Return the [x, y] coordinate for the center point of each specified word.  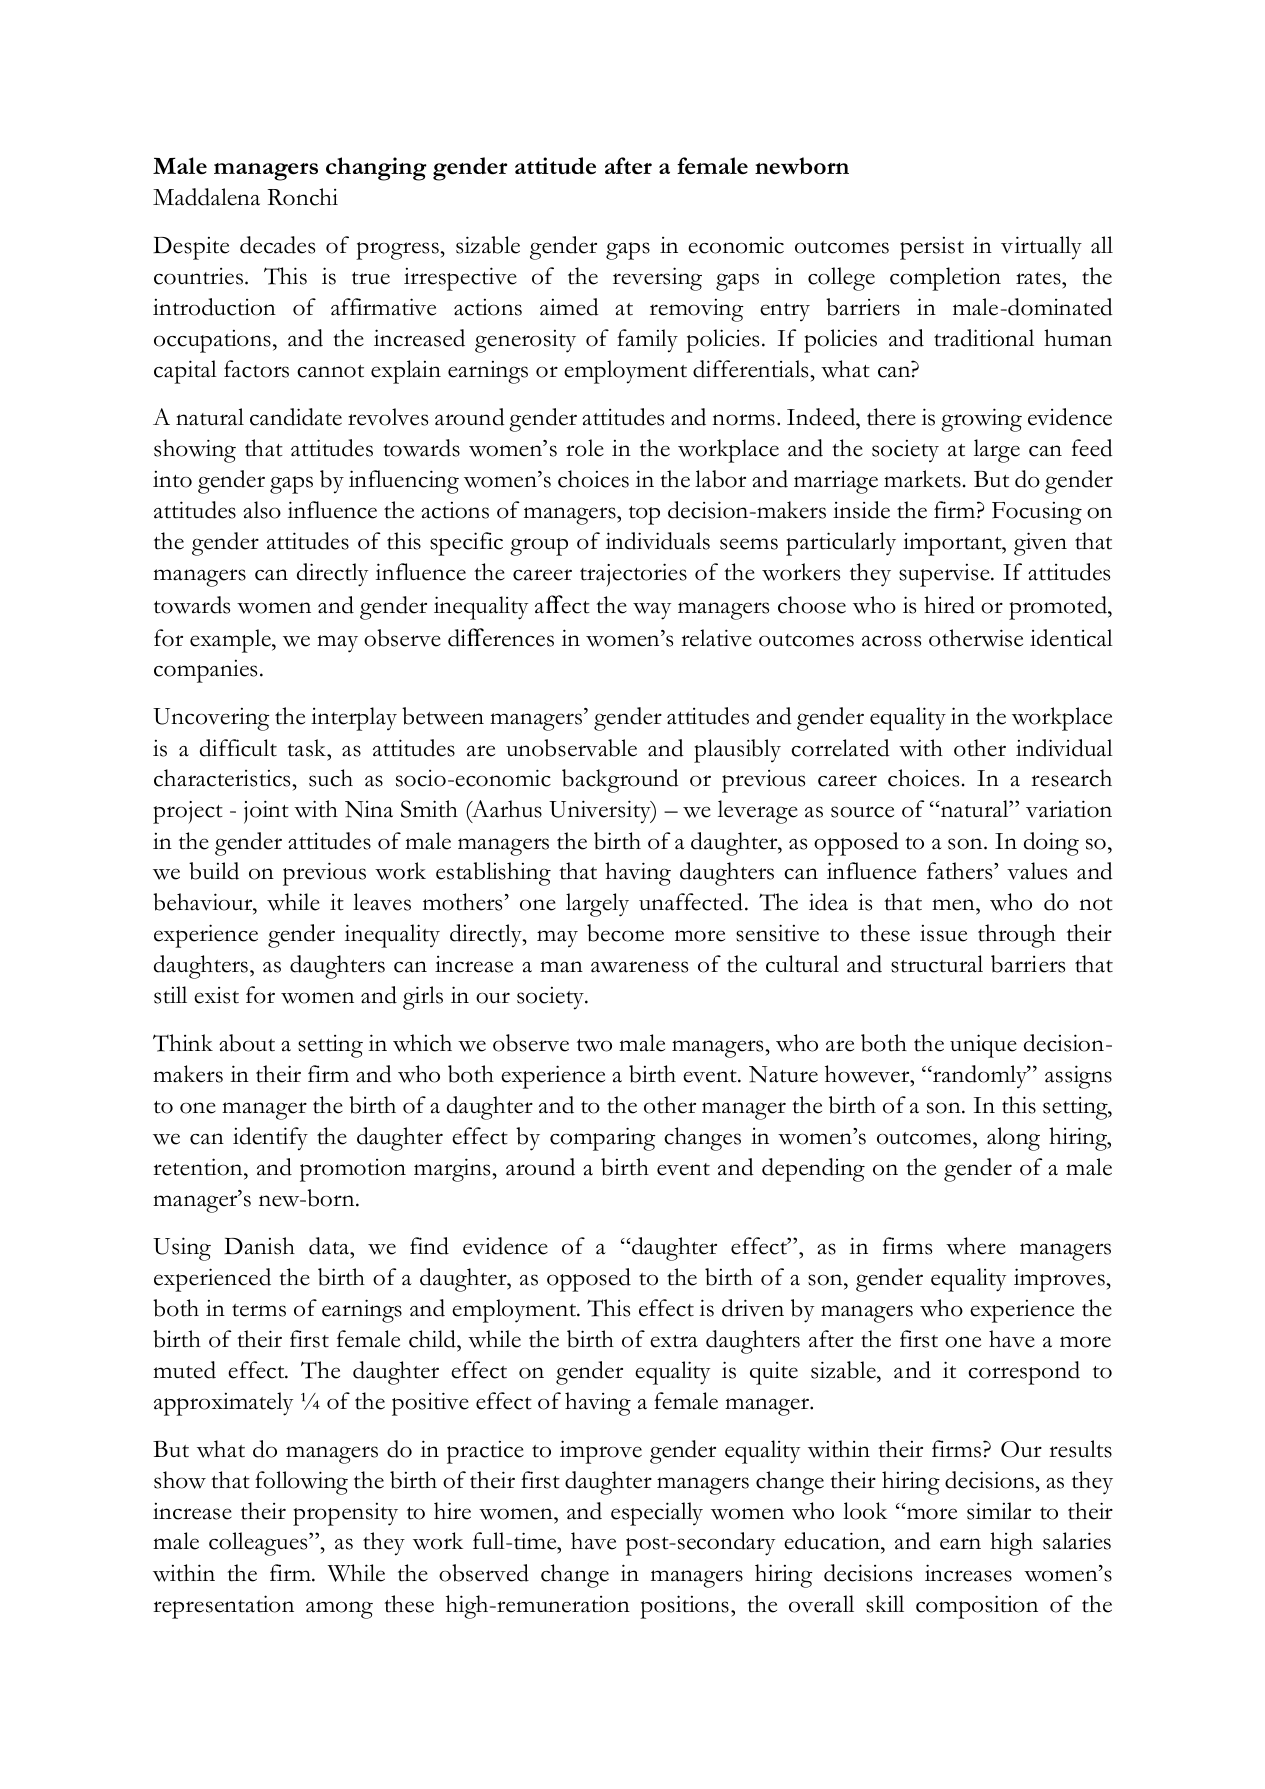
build [214, 871]
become [625, 933]
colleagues [259, 1544]
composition [977, 1607]
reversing [657, 279]
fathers [961, 871]
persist [932, 248]
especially [657, 1514]
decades [277, 245]
